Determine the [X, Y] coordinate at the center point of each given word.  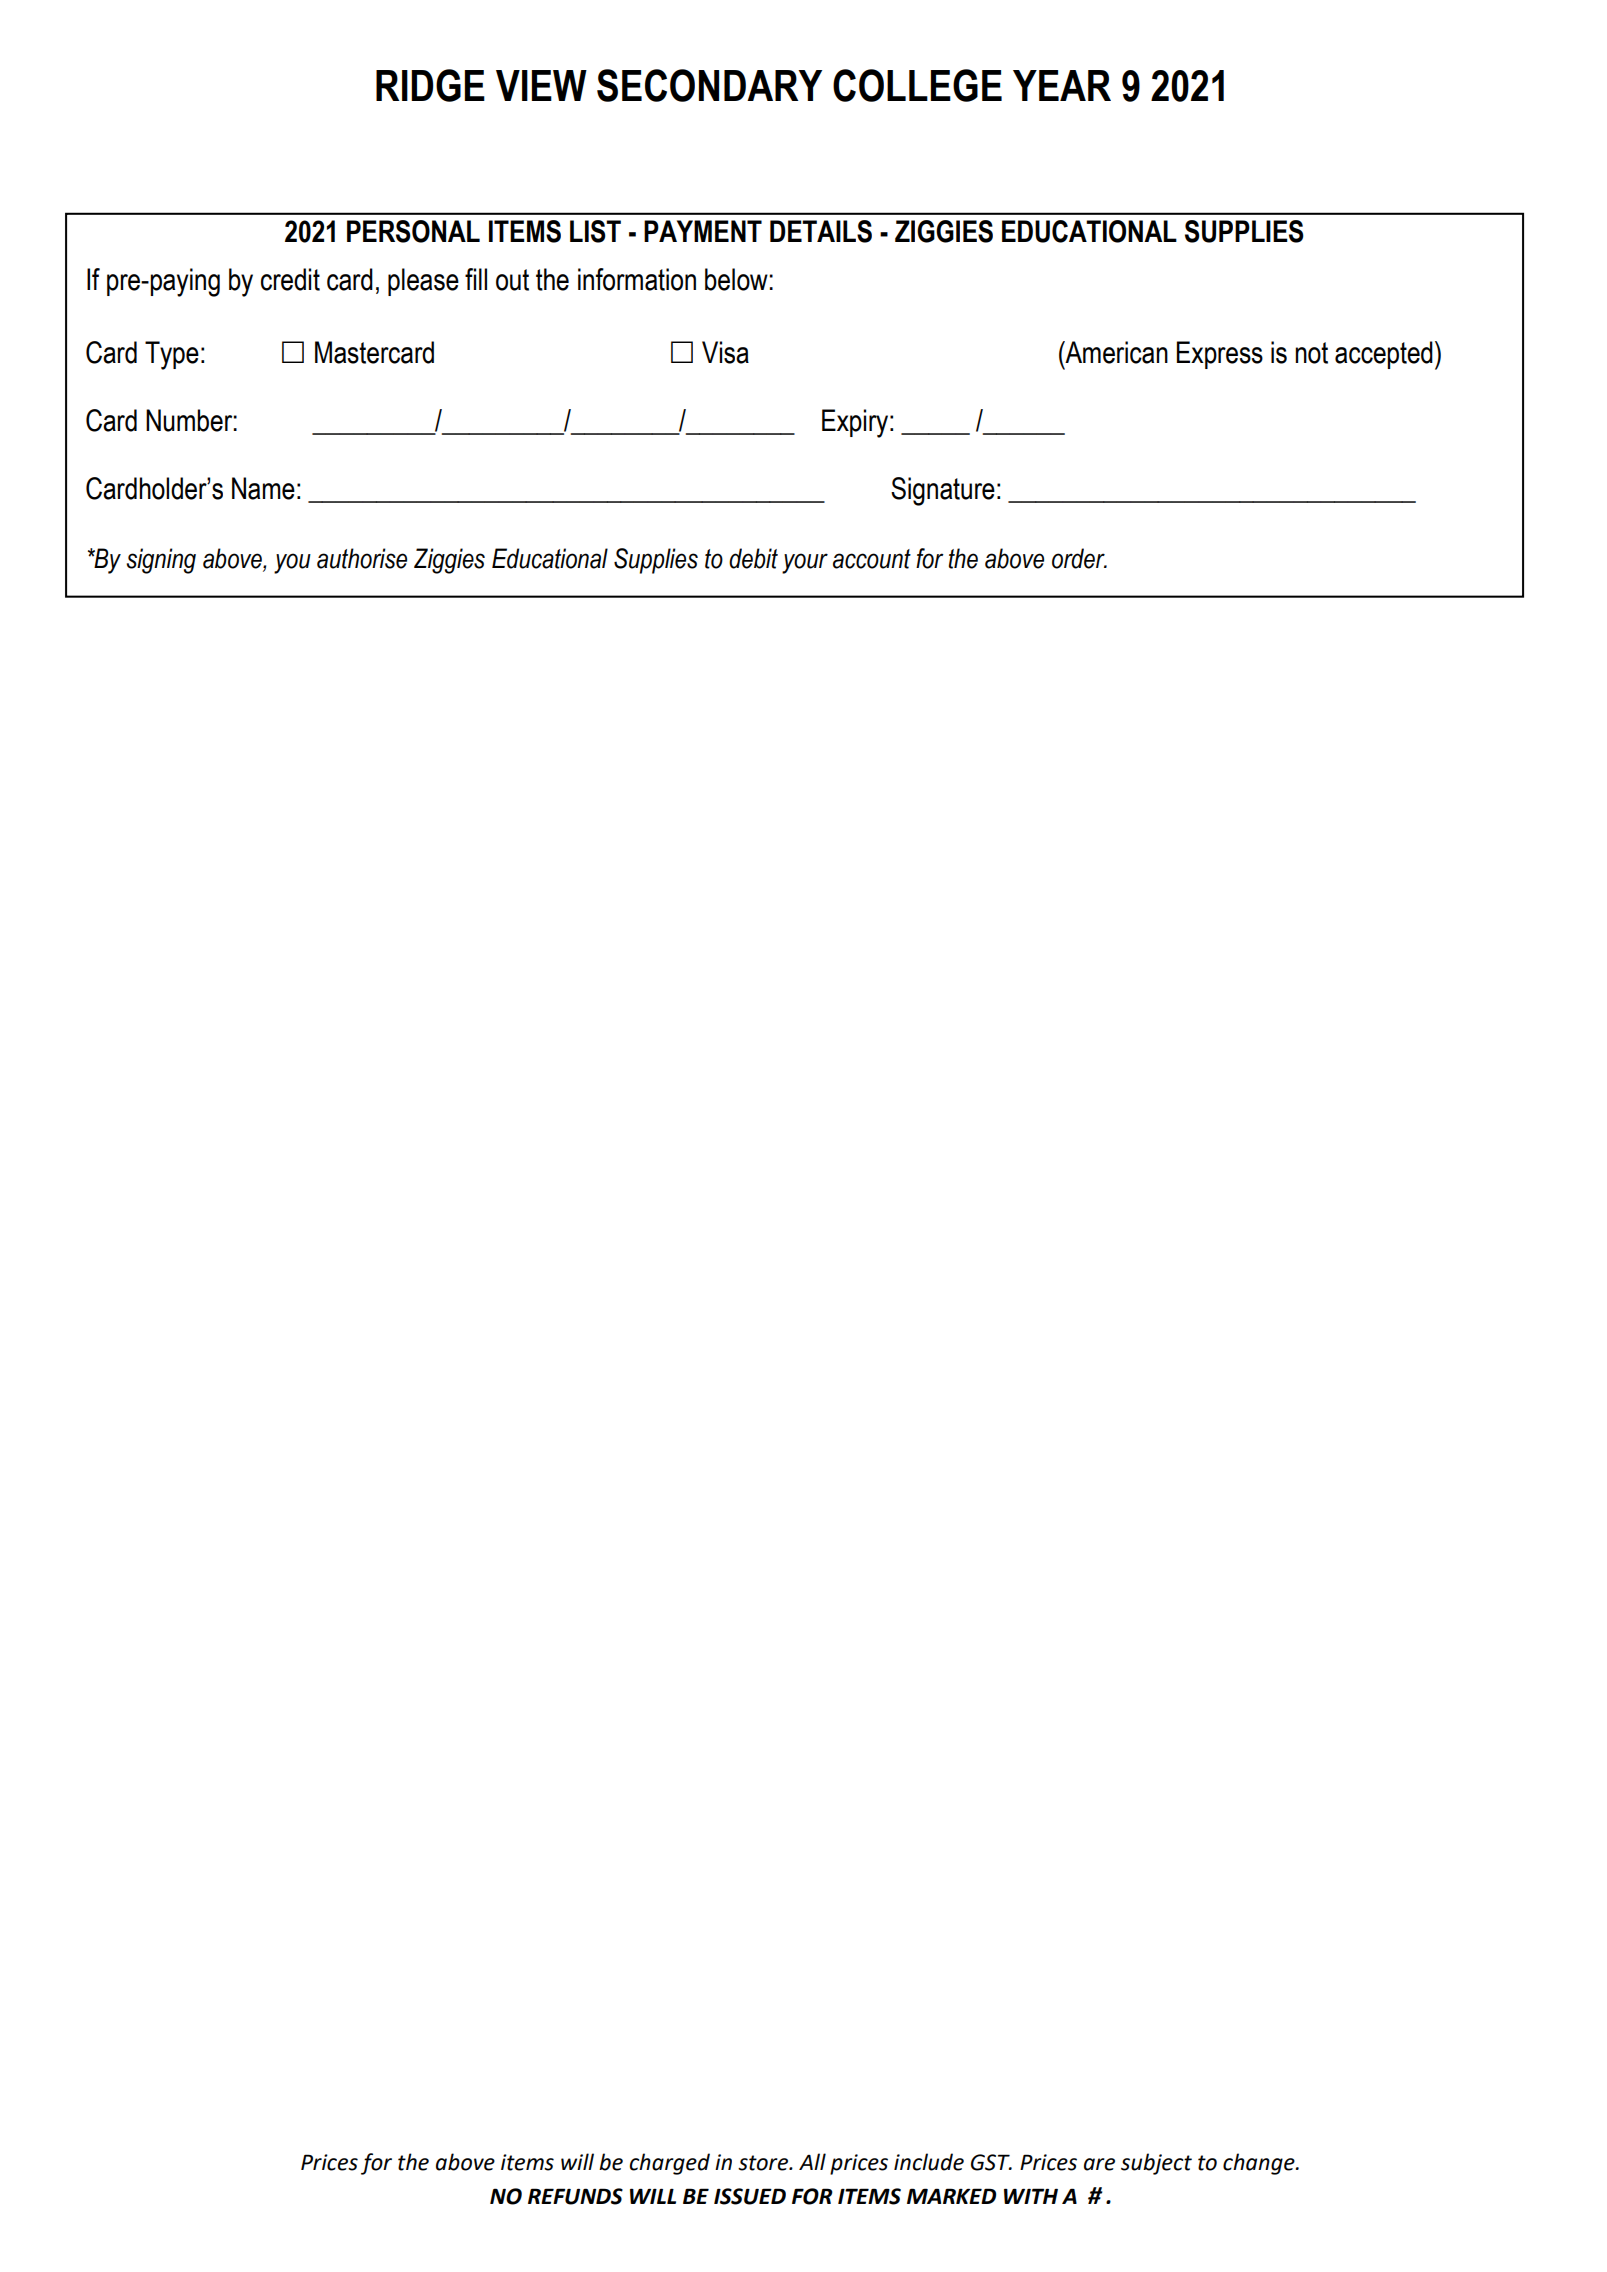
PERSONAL [413, 231]
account [872, 559]
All [812, 2161]
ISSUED [750, 2196]
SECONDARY [709, 85]
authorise [362, 558]
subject [1156, 2164]
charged [669, 2164]
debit [753, 558]
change [1260, 2164]
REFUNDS [575, 2196]
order [1079, 558]
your [805, 563]
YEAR [1062, 85]
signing [161, 561]
